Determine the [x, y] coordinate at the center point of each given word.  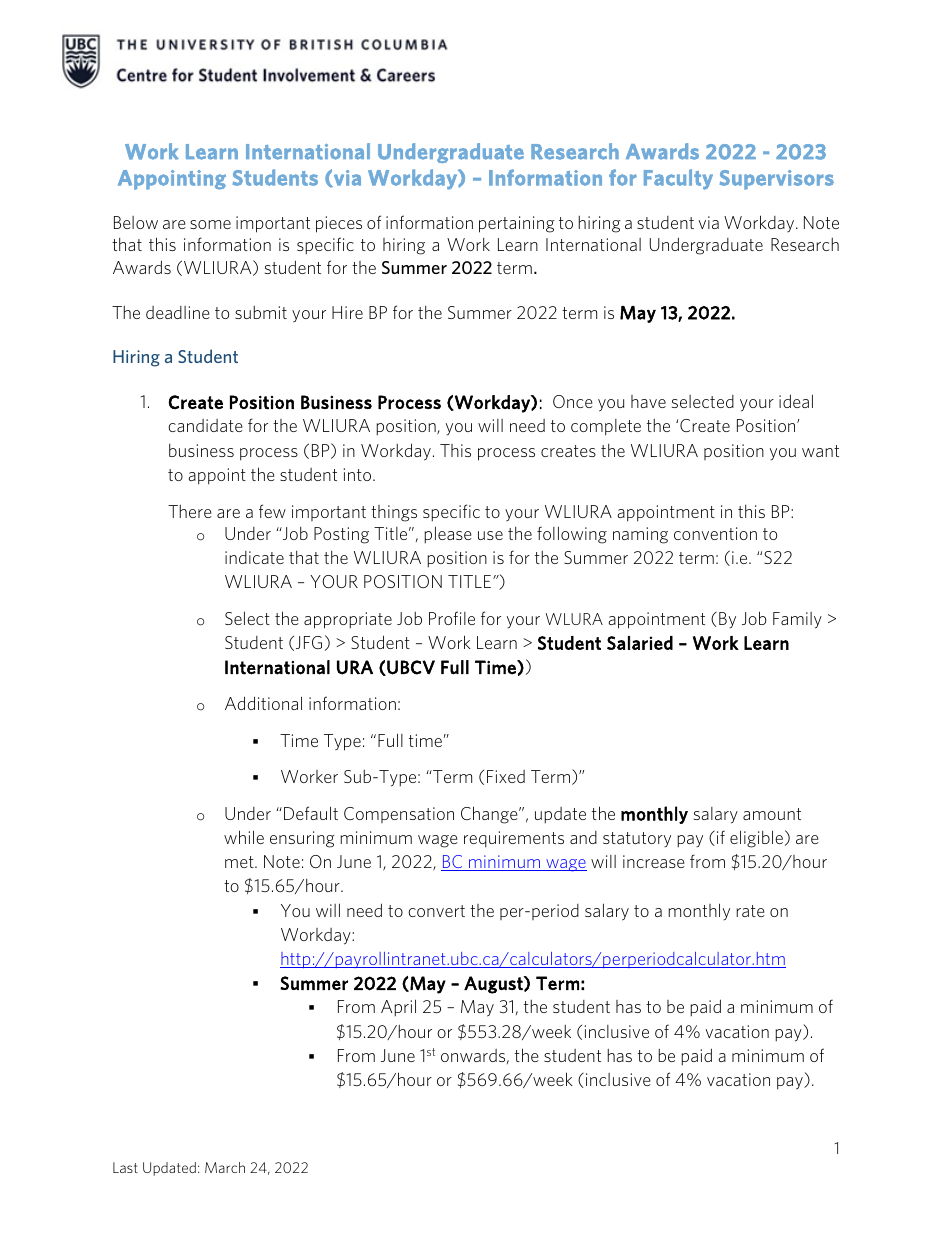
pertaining [517, 224]
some [210, 224]
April [398, 1007]
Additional [263, 703]
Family [797, 620]
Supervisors [777, 180]
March [225, 1167]
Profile [452, 618]
